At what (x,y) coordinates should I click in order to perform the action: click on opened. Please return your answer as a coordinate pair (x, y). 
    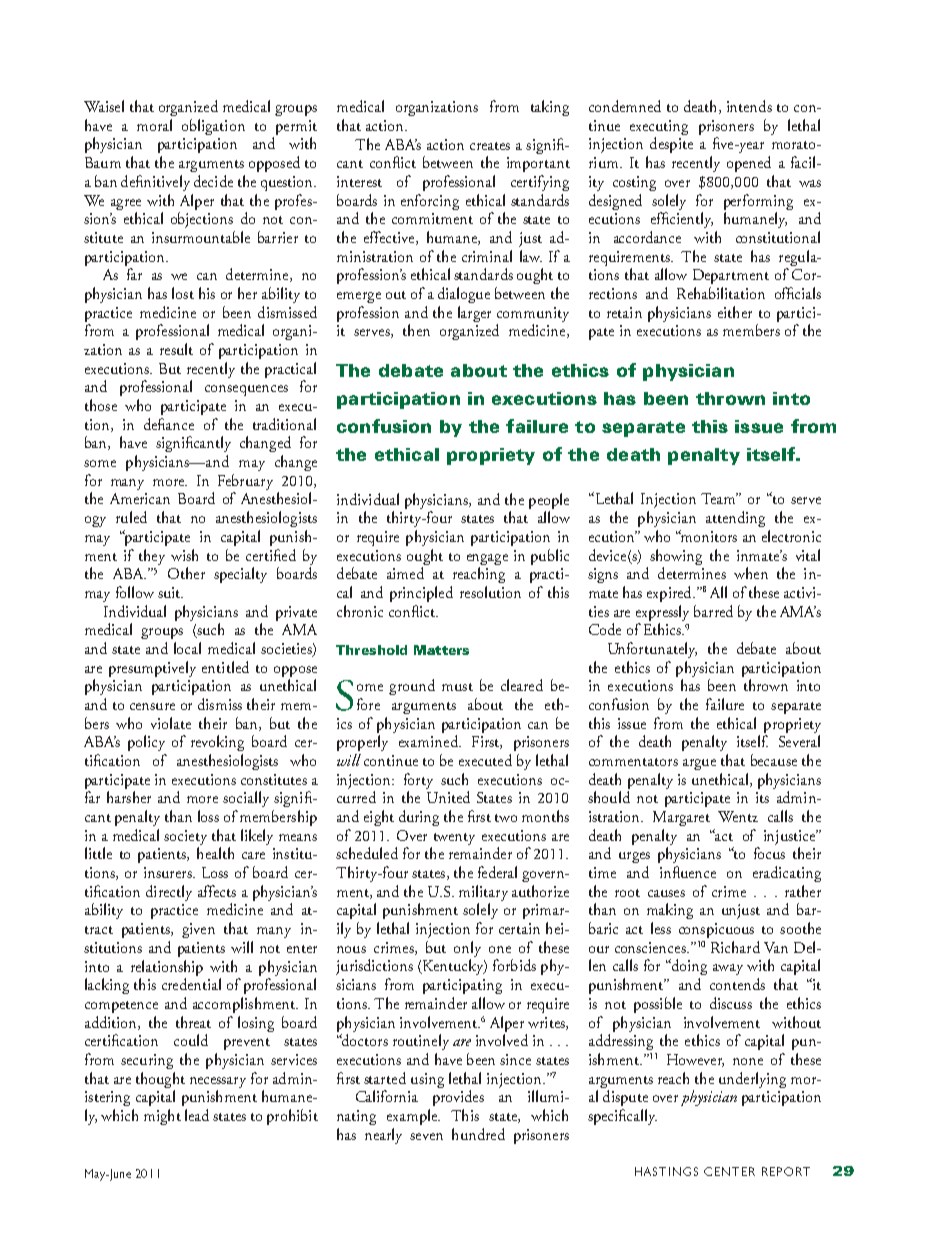
    Looking at the image, I should click on (749, 164).
